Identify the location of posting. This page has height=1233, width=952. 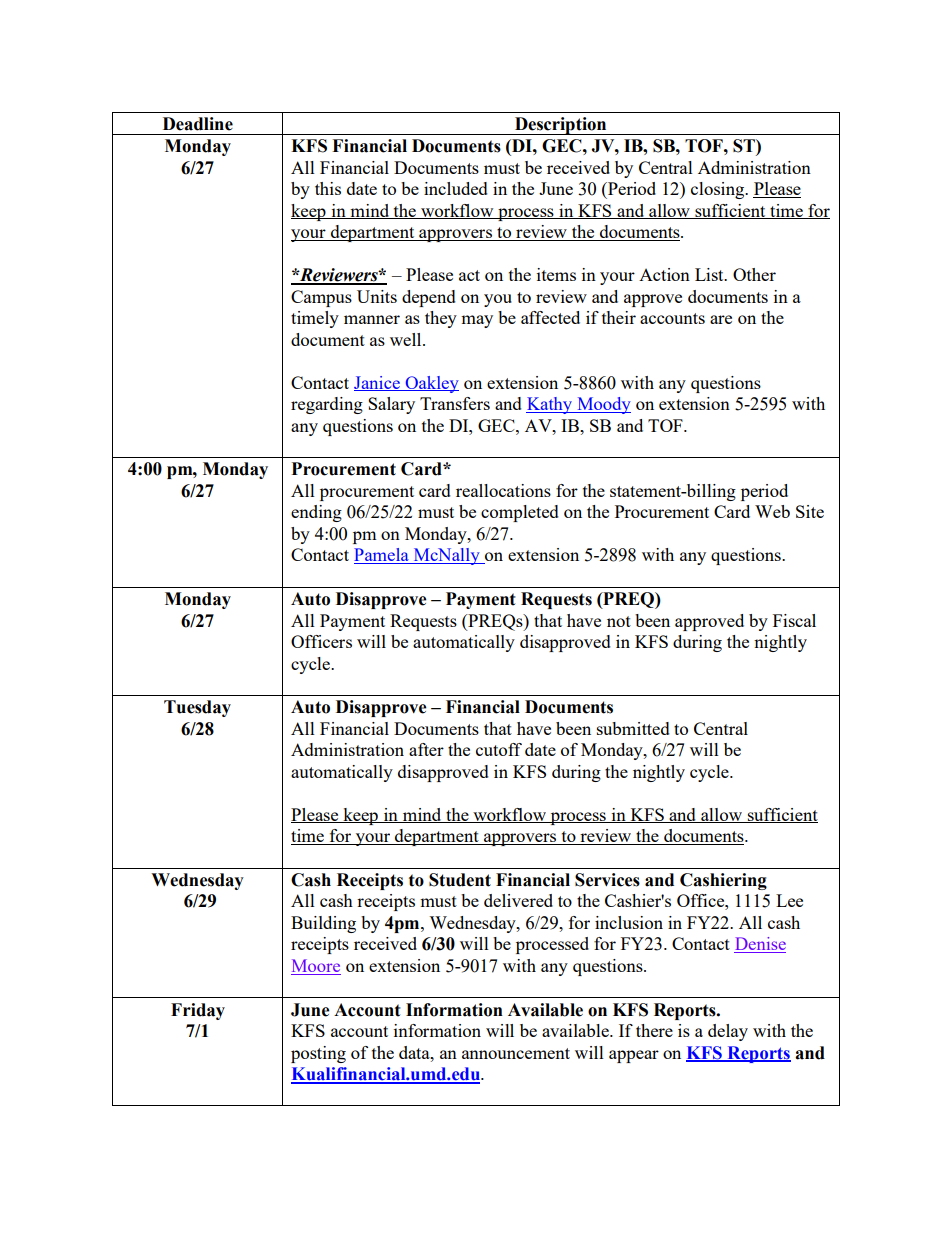
(318, 1054).
